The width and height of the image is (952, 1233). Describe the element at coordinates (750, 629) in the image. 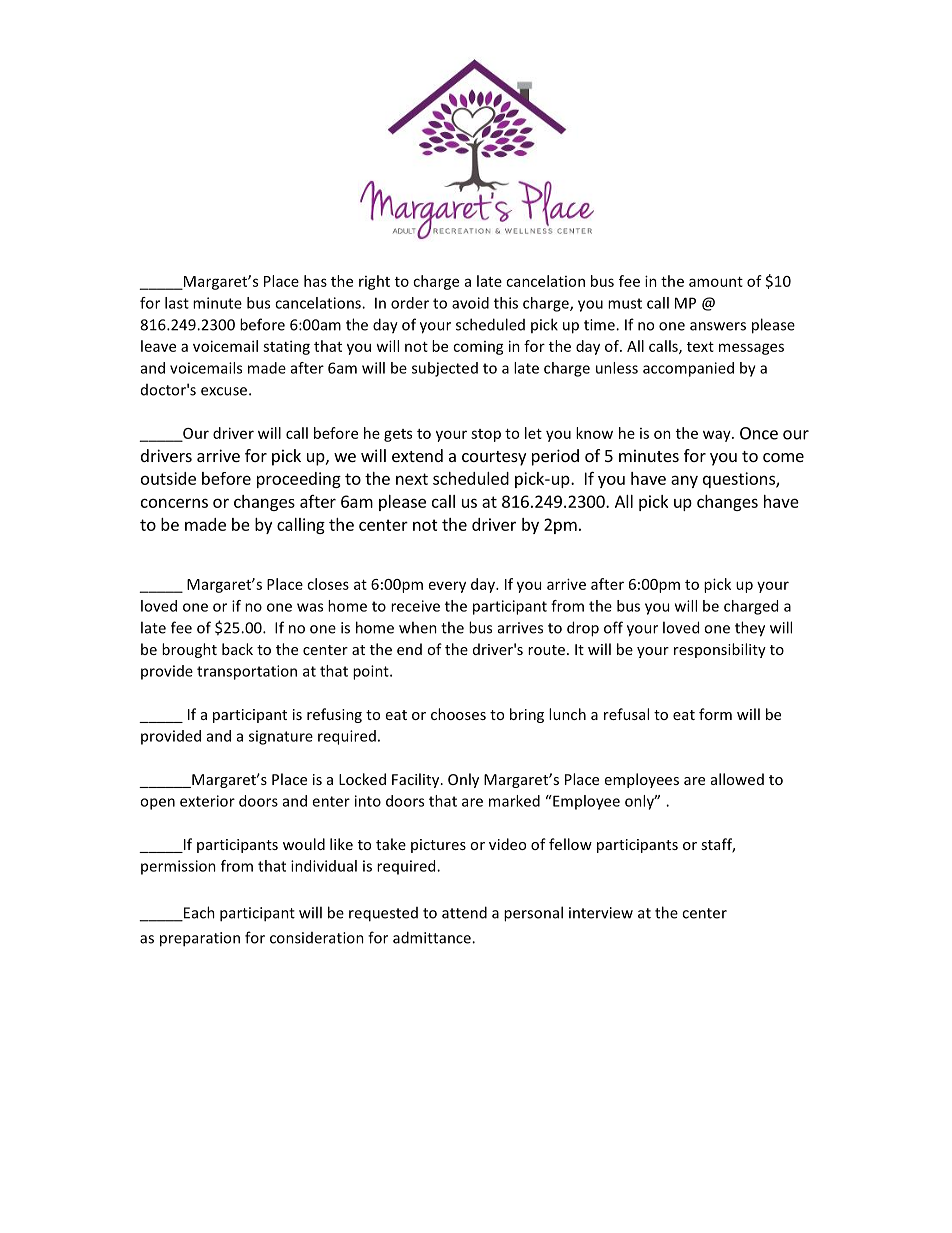

I see `they` at that location.
